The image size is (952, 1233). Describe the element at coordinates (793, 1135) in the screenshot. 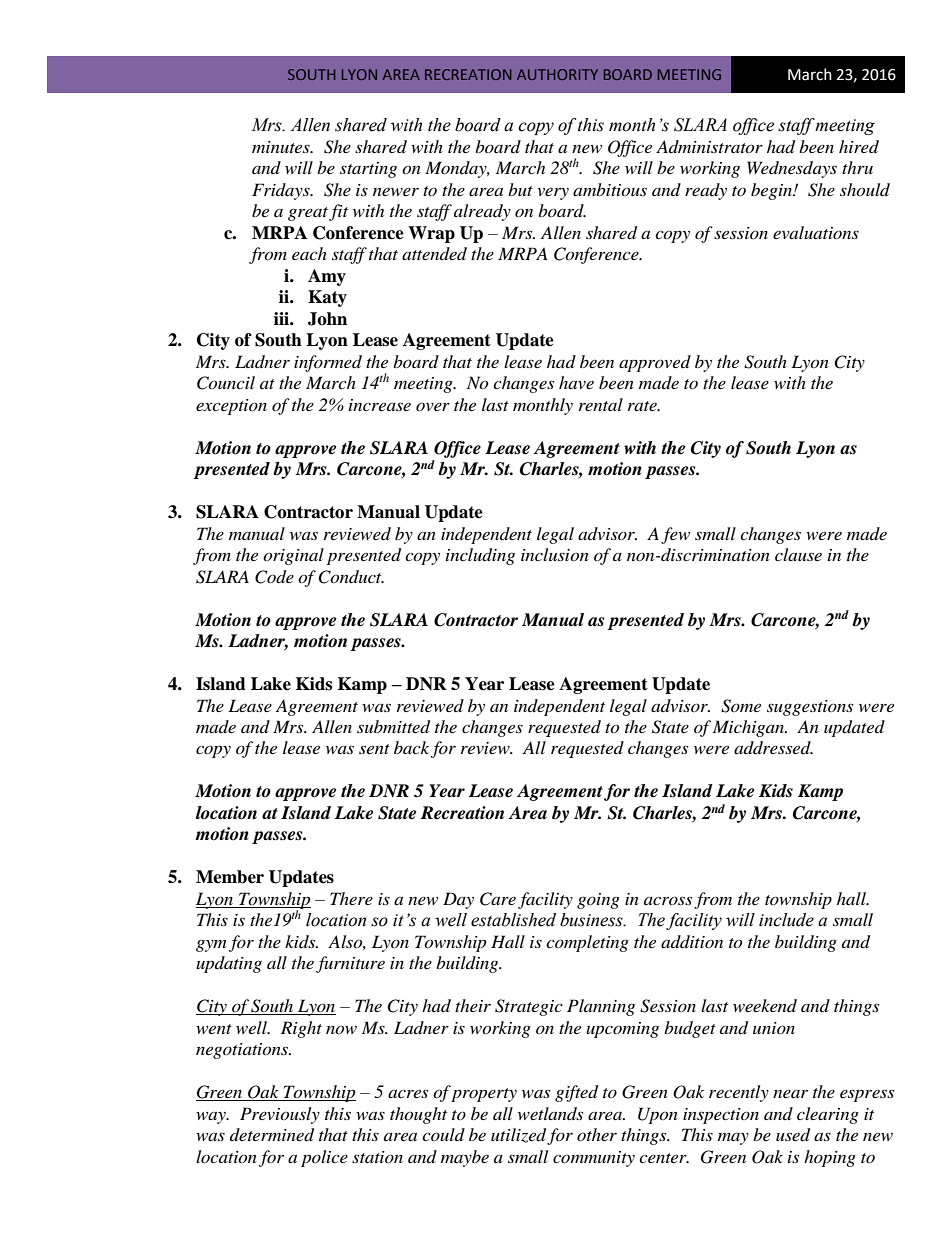

I see `used` at that location.
